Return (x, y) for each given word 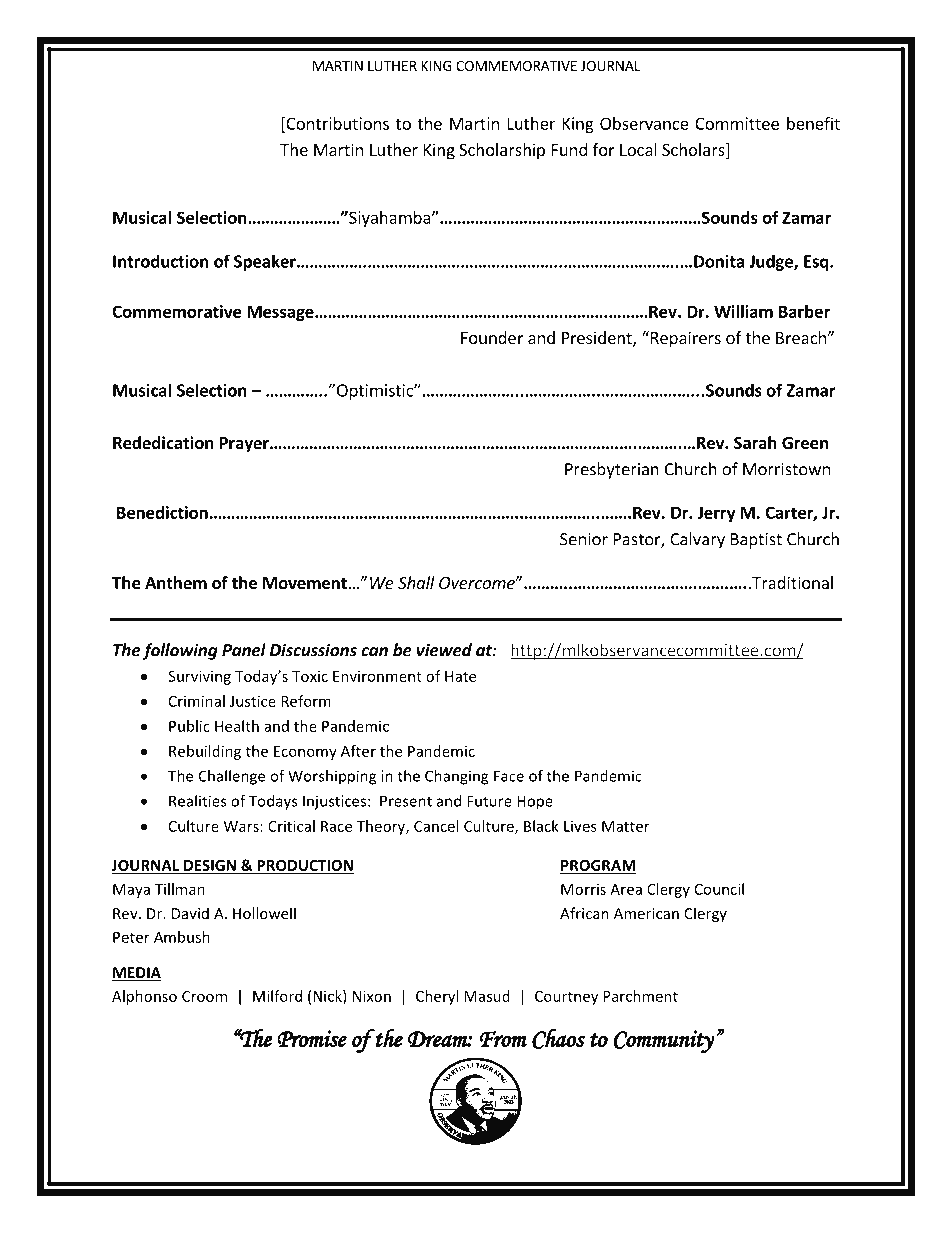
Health (237, 726)
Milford (277, 996)
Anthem (176, 583)
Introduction (160, 261)
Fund (569, 149)
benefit (813, 123)
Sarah (755, 443)
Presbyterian (612, 470)
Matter (626, 826)
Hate (460, 676)
